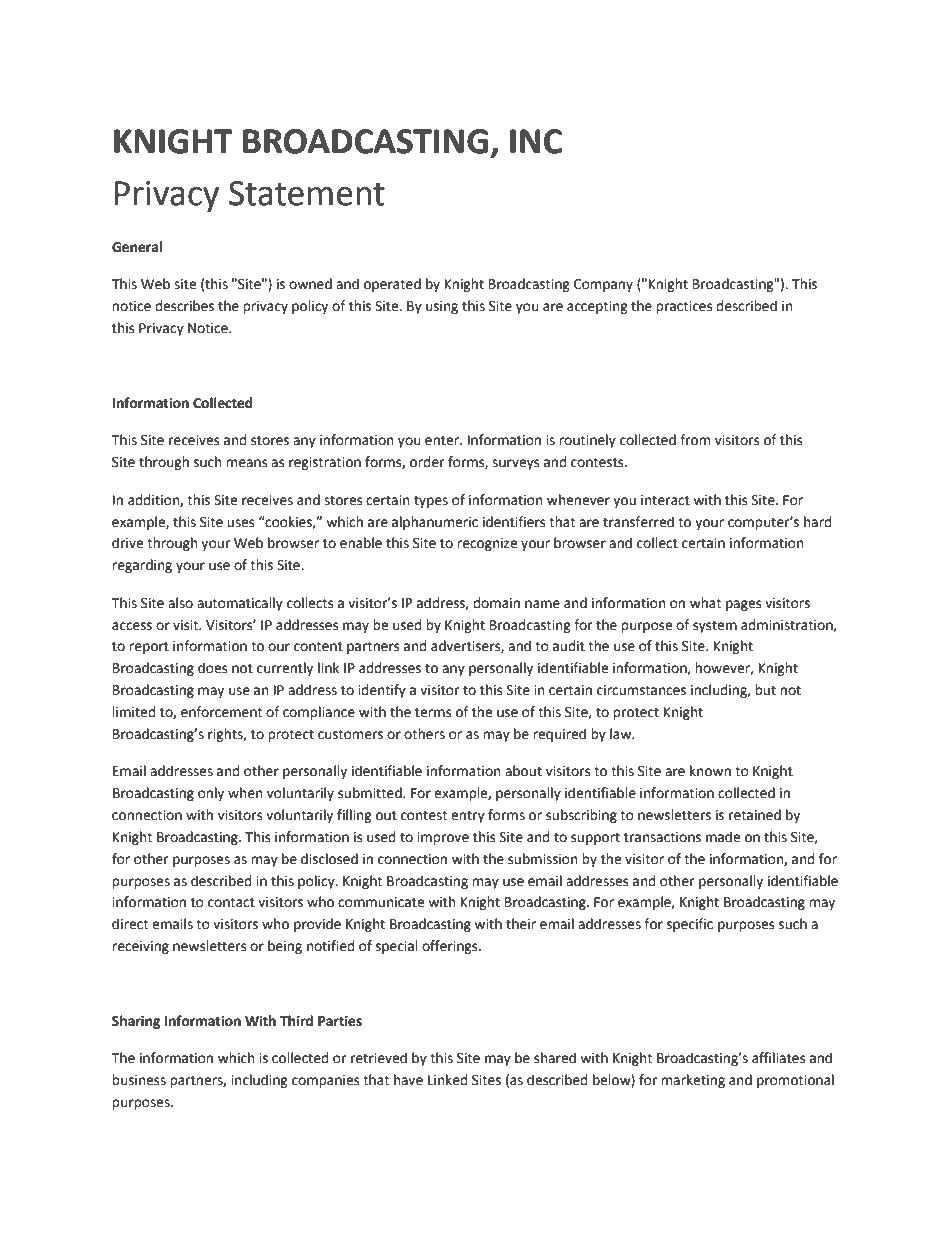 This screenshot has height=1233, width=952. I want to click on recognize, so click(487, 544).
